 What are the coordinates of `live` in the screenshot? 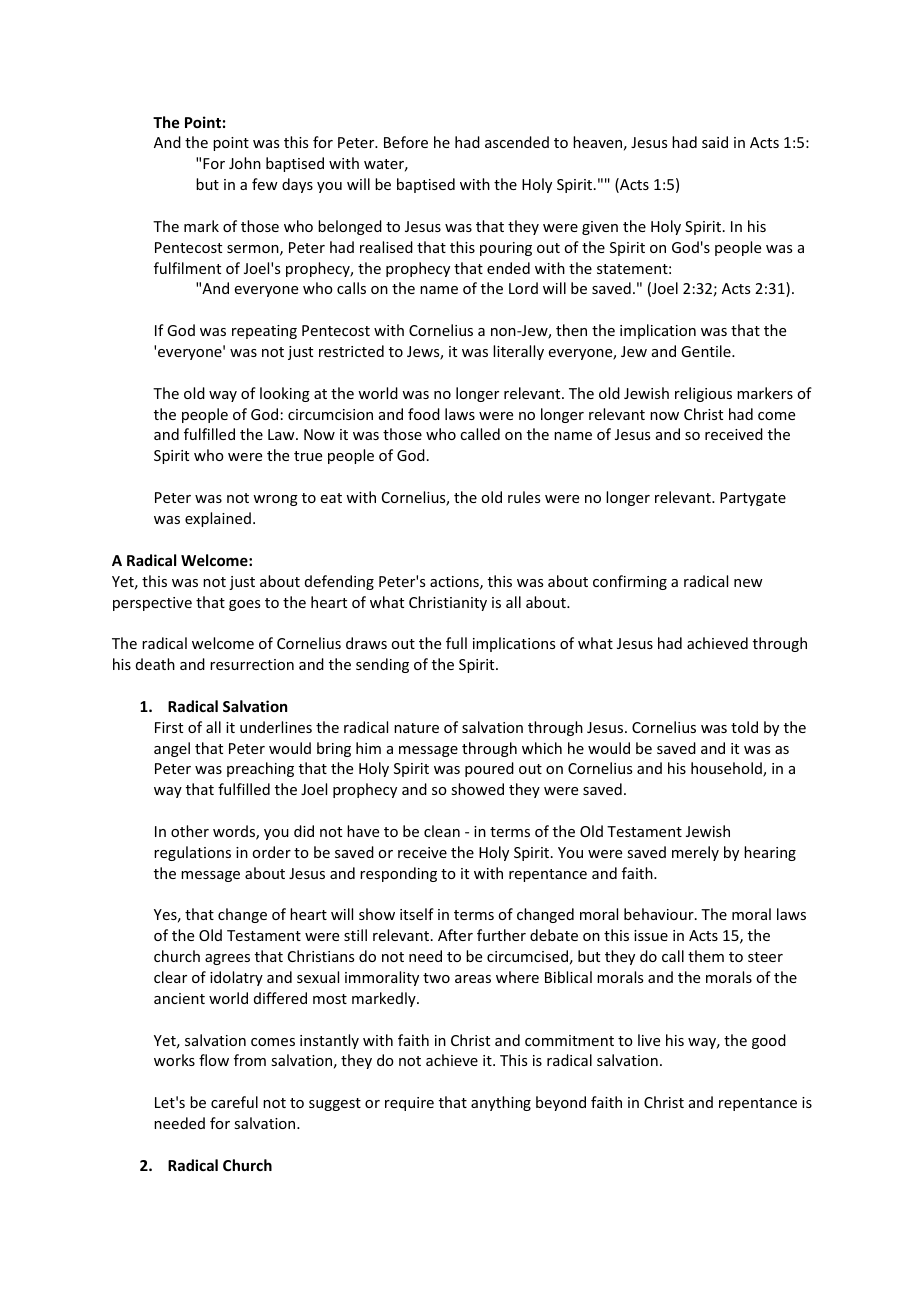 It's located at (649, 1040).
